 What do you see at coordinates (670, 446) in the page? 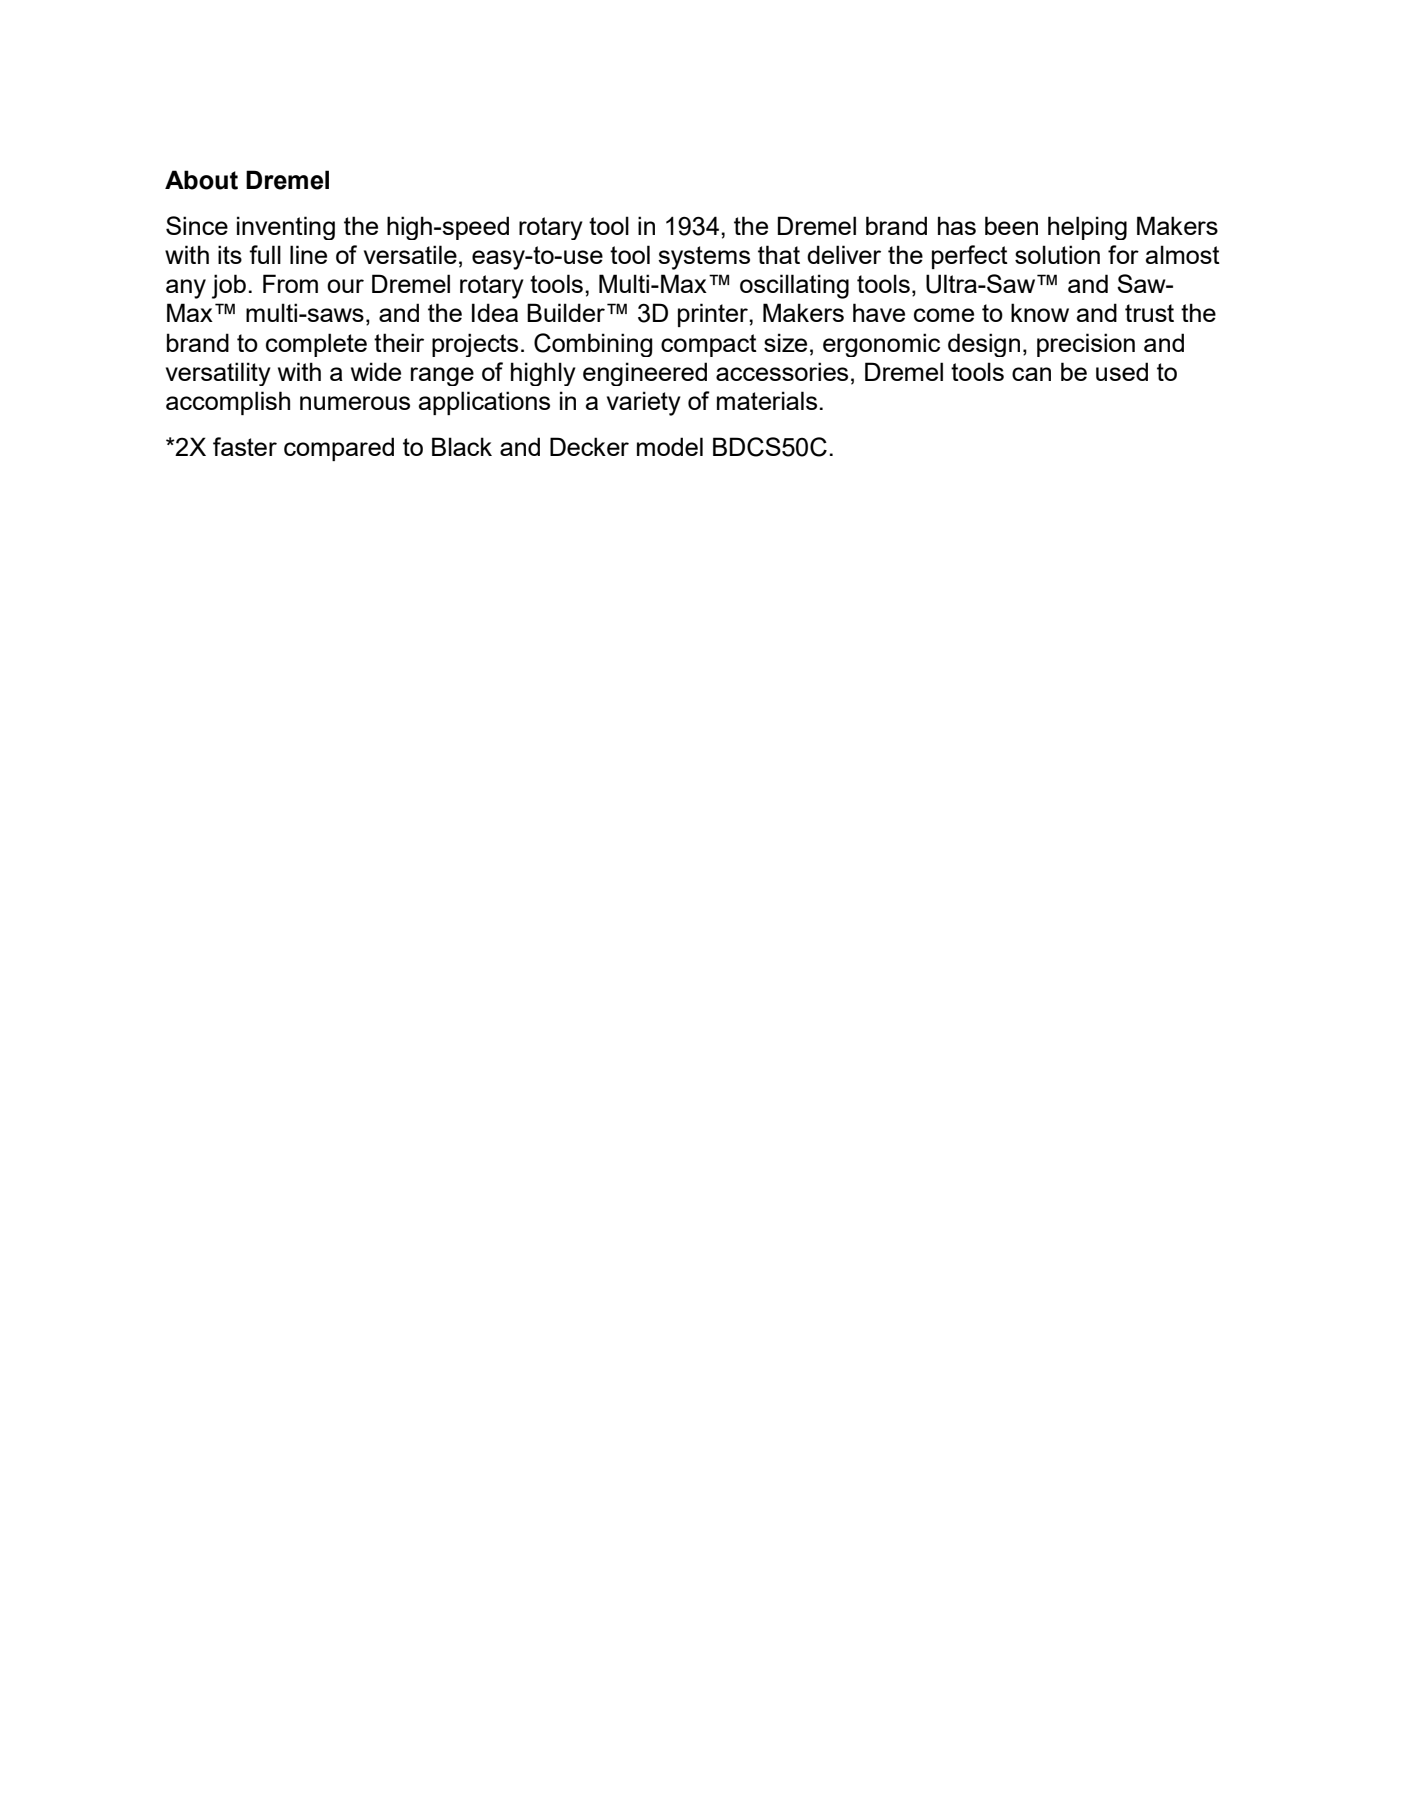
I see `model` at bounding box center [670, 446].
